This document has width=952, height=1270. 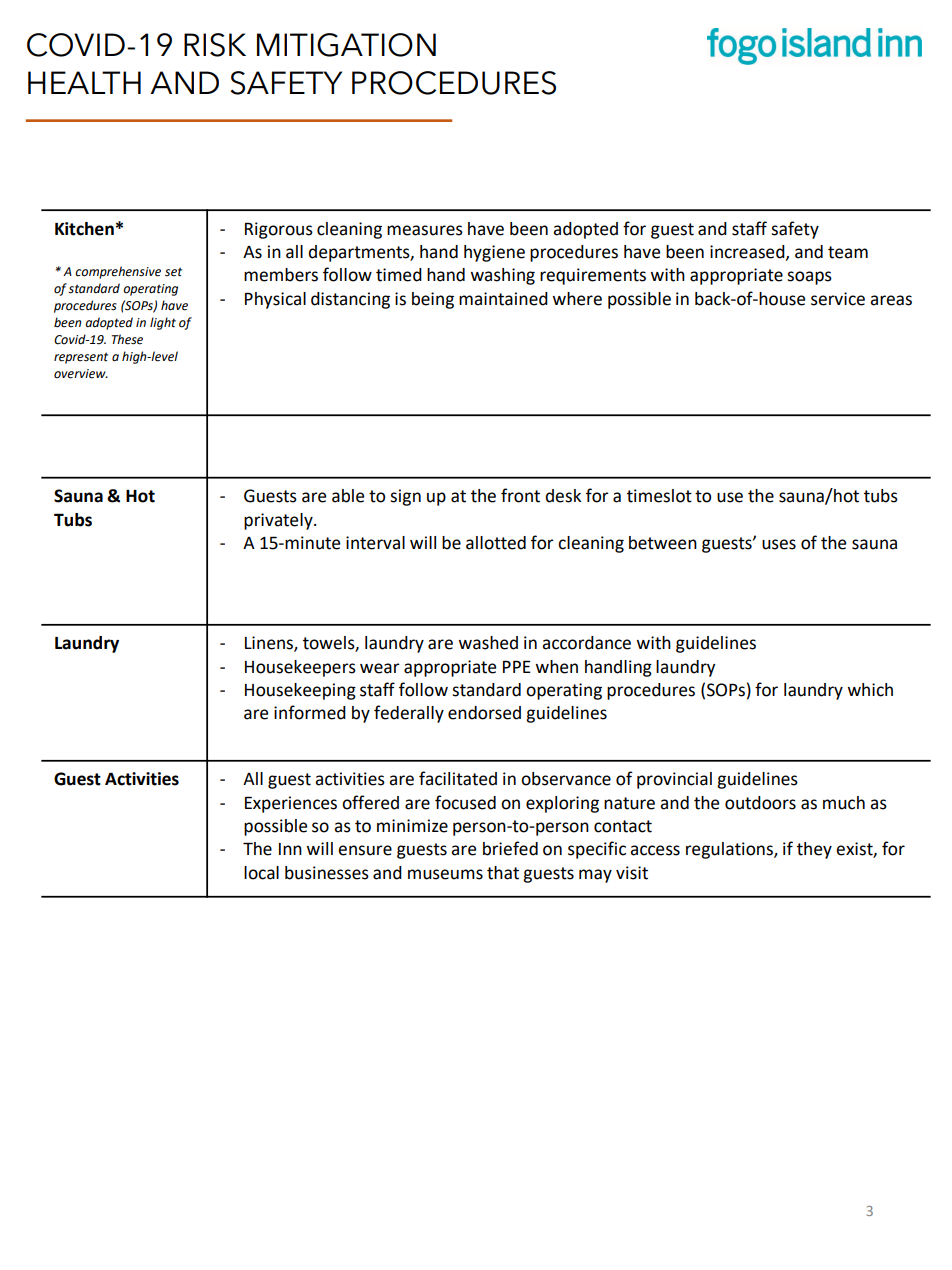 I want to click on team, so click(x=848, y=252).
